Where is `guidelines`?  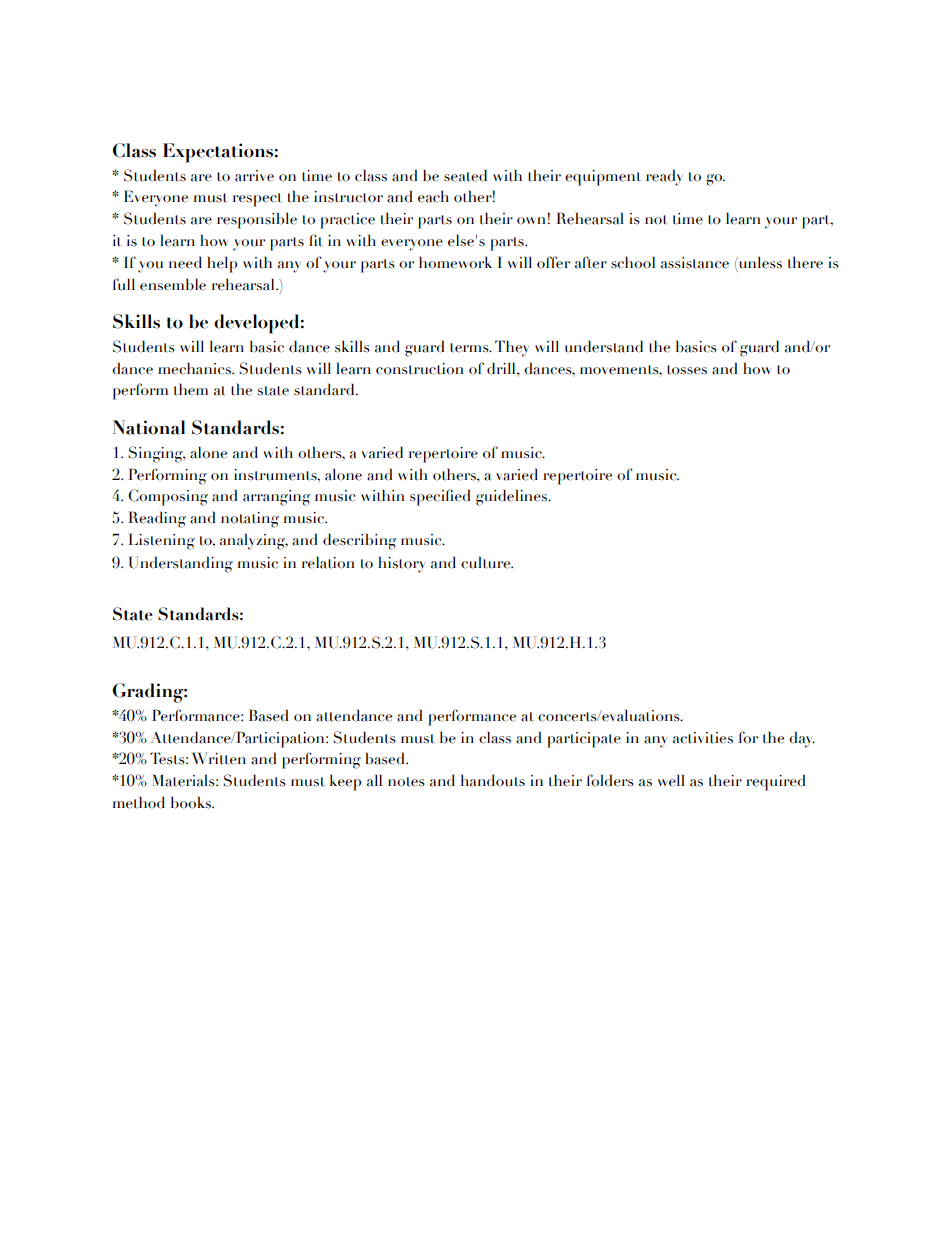 guidelines is located at coordinates (513, 497).
